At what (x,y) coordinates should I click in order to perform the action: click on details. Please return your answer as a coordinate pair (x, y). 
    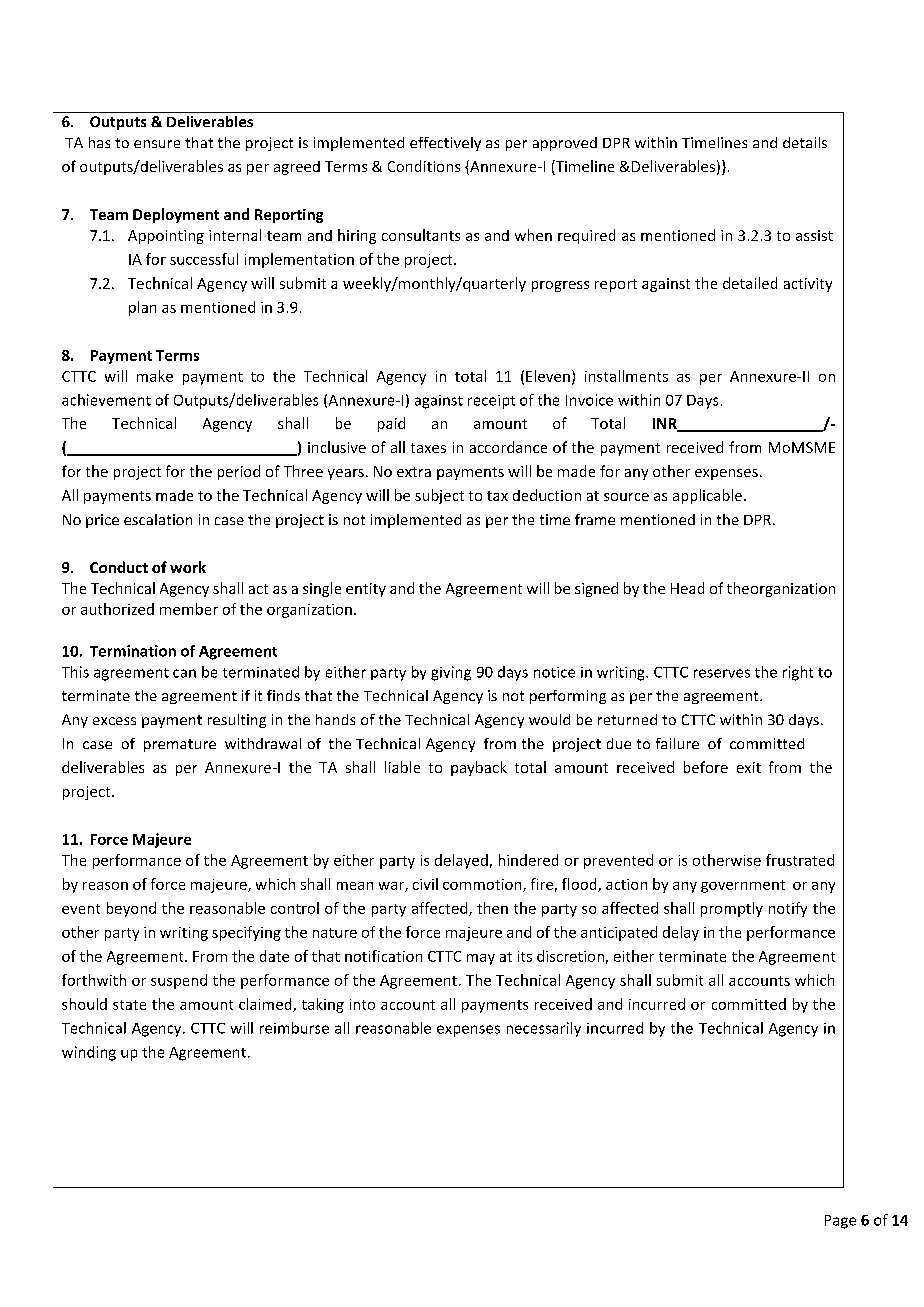
    Looking at the image, I should click on (805, 142).
